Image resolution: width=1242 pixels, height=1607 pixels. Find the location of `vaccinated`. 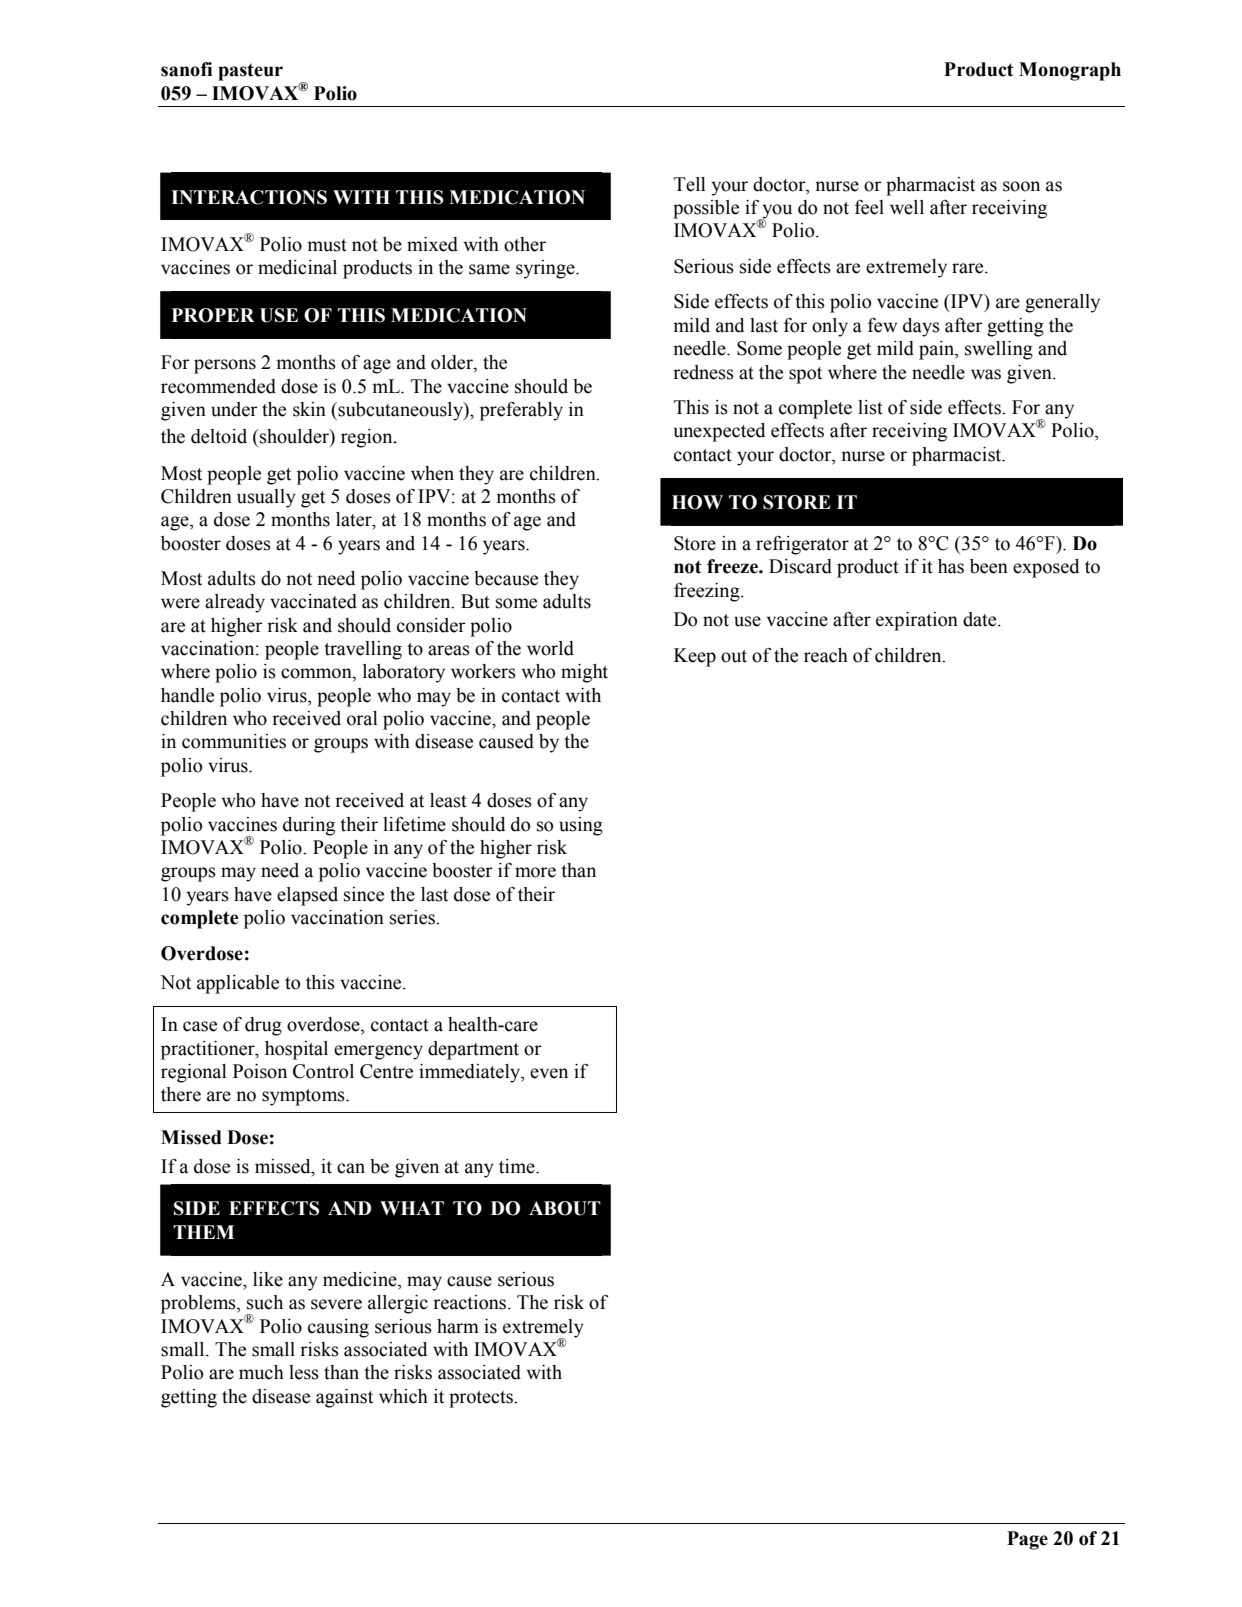

vaccinated is located at coordinates (313, 601).
